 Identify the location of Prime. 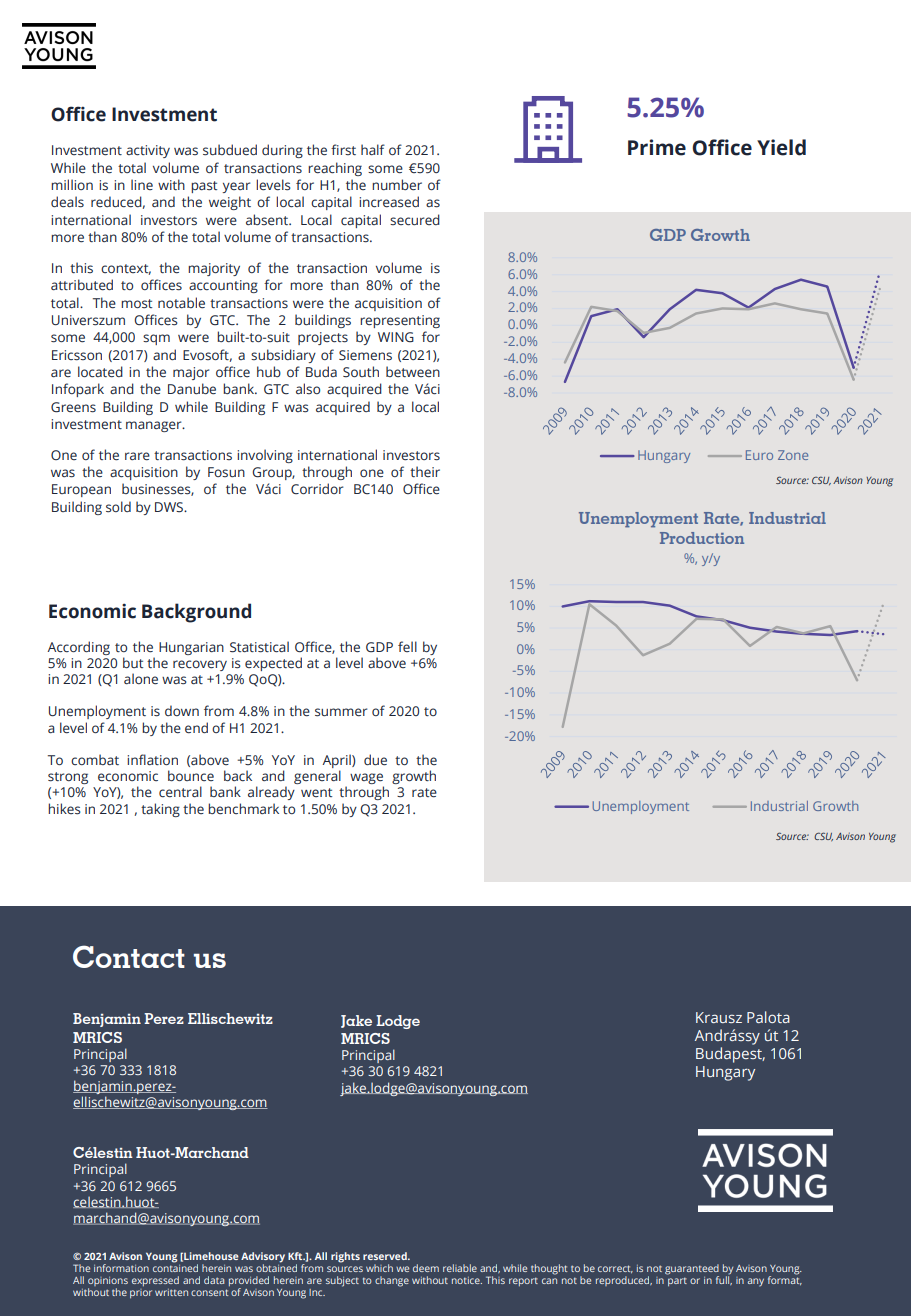
(657, 147).
